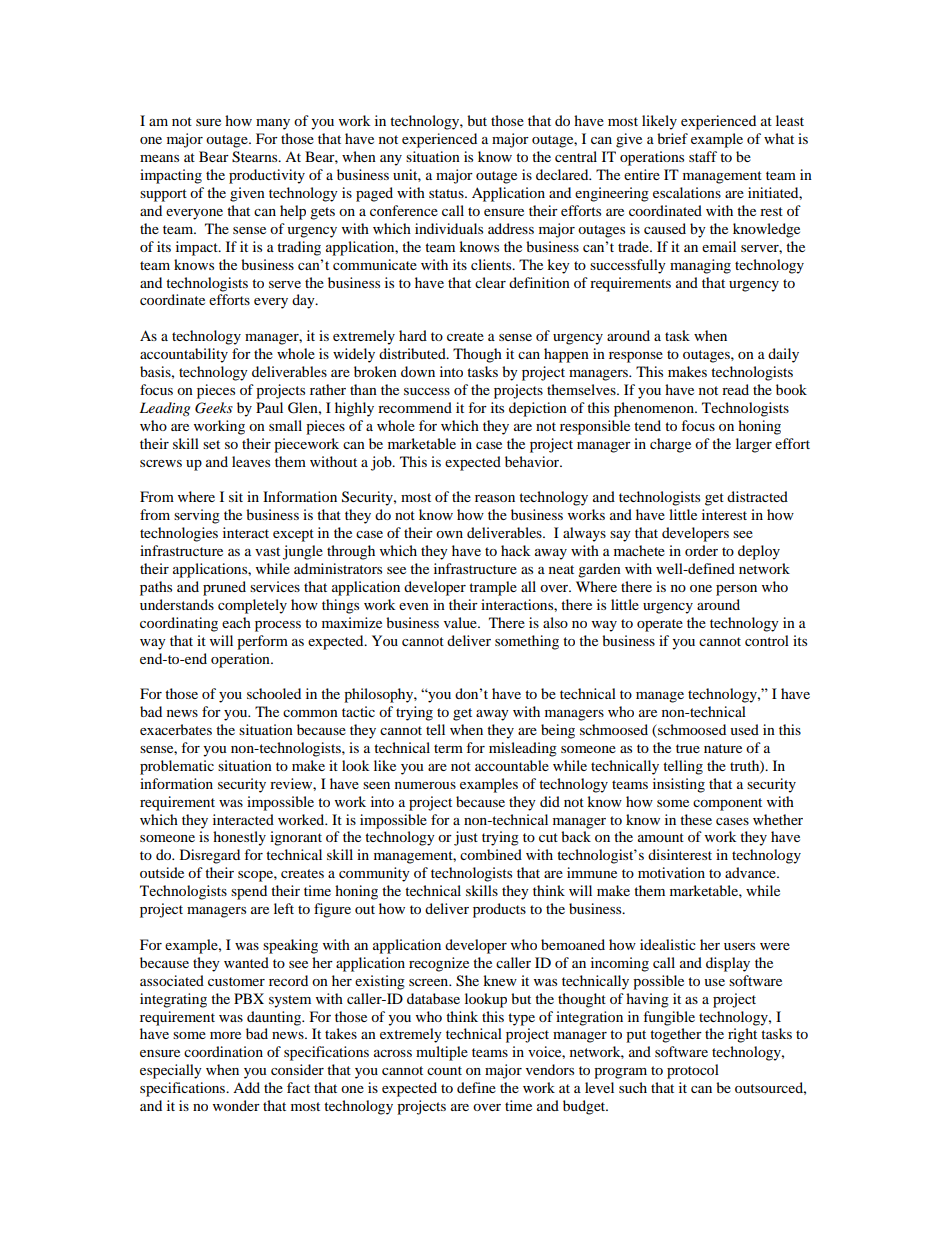  I want to click on multiple, so click(442, 1053).
